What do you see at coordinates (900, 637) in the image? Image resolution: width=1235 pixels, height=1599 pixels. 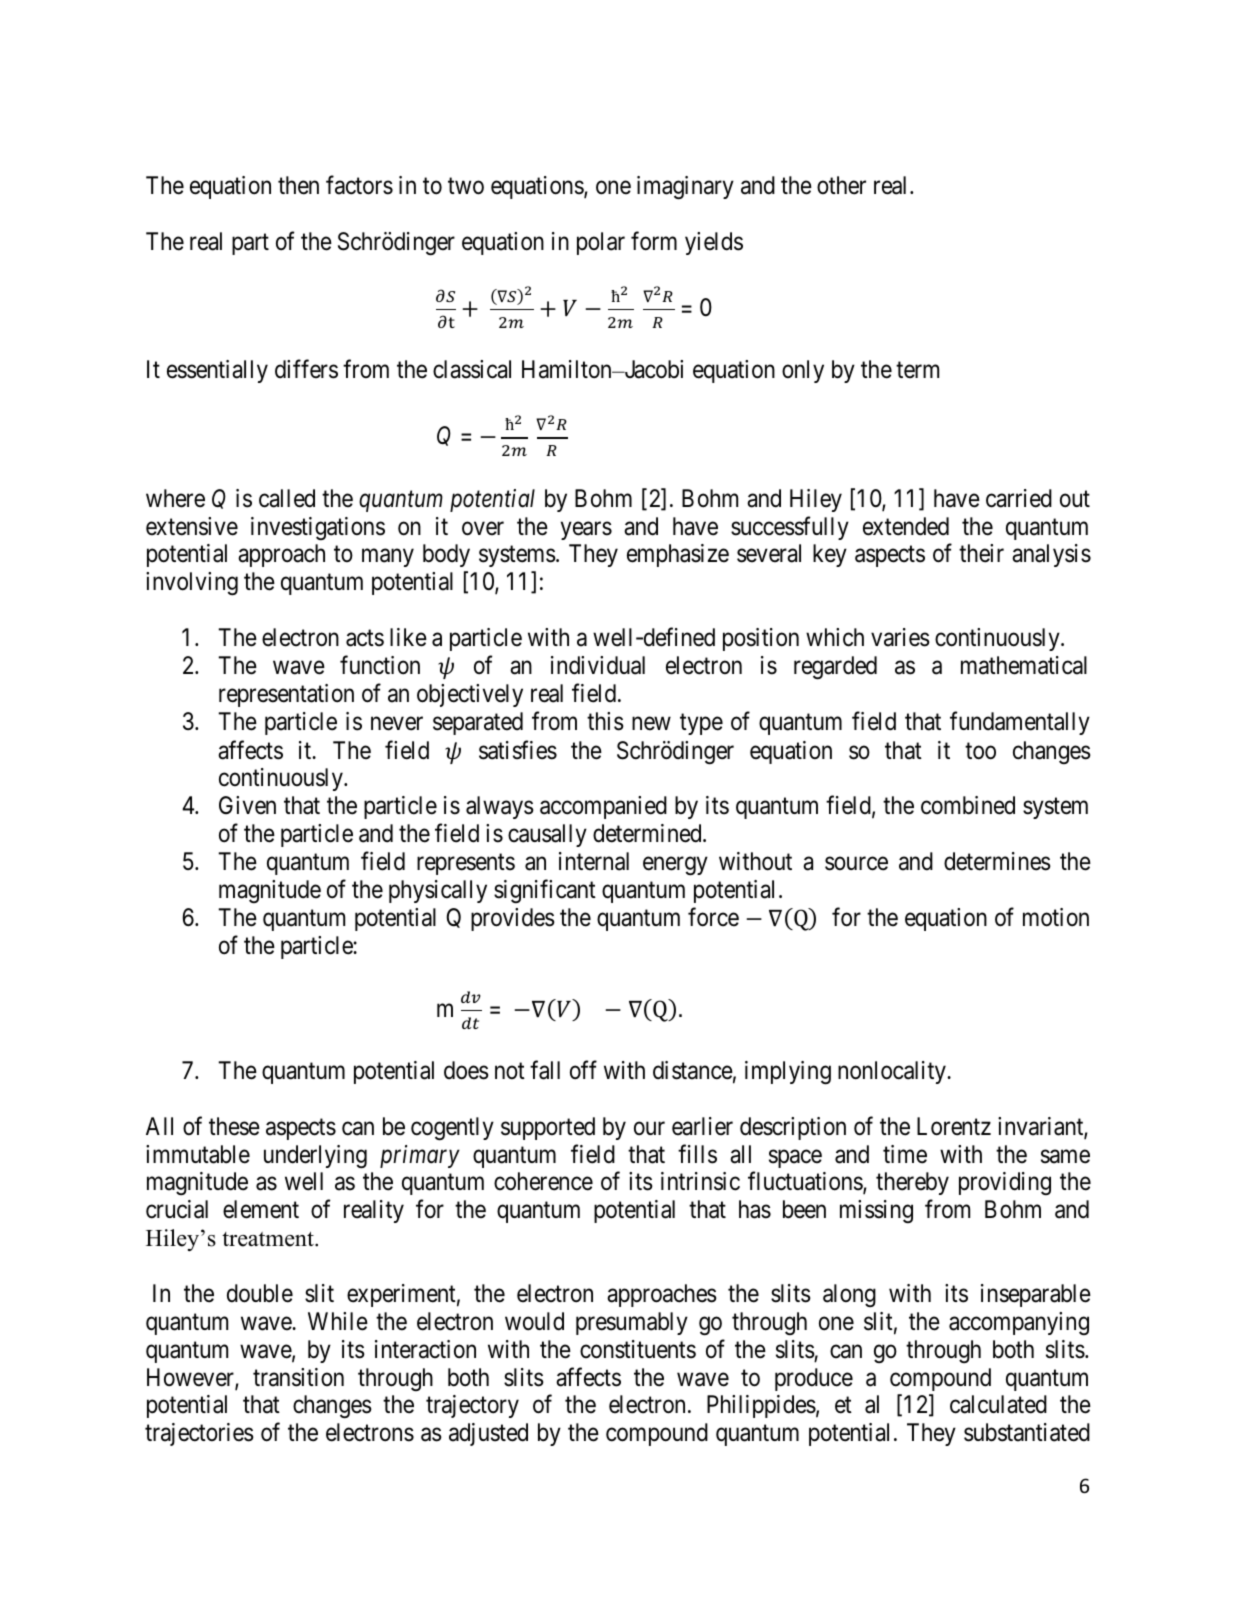 I see `varies` at bounding box center [900, 637].
